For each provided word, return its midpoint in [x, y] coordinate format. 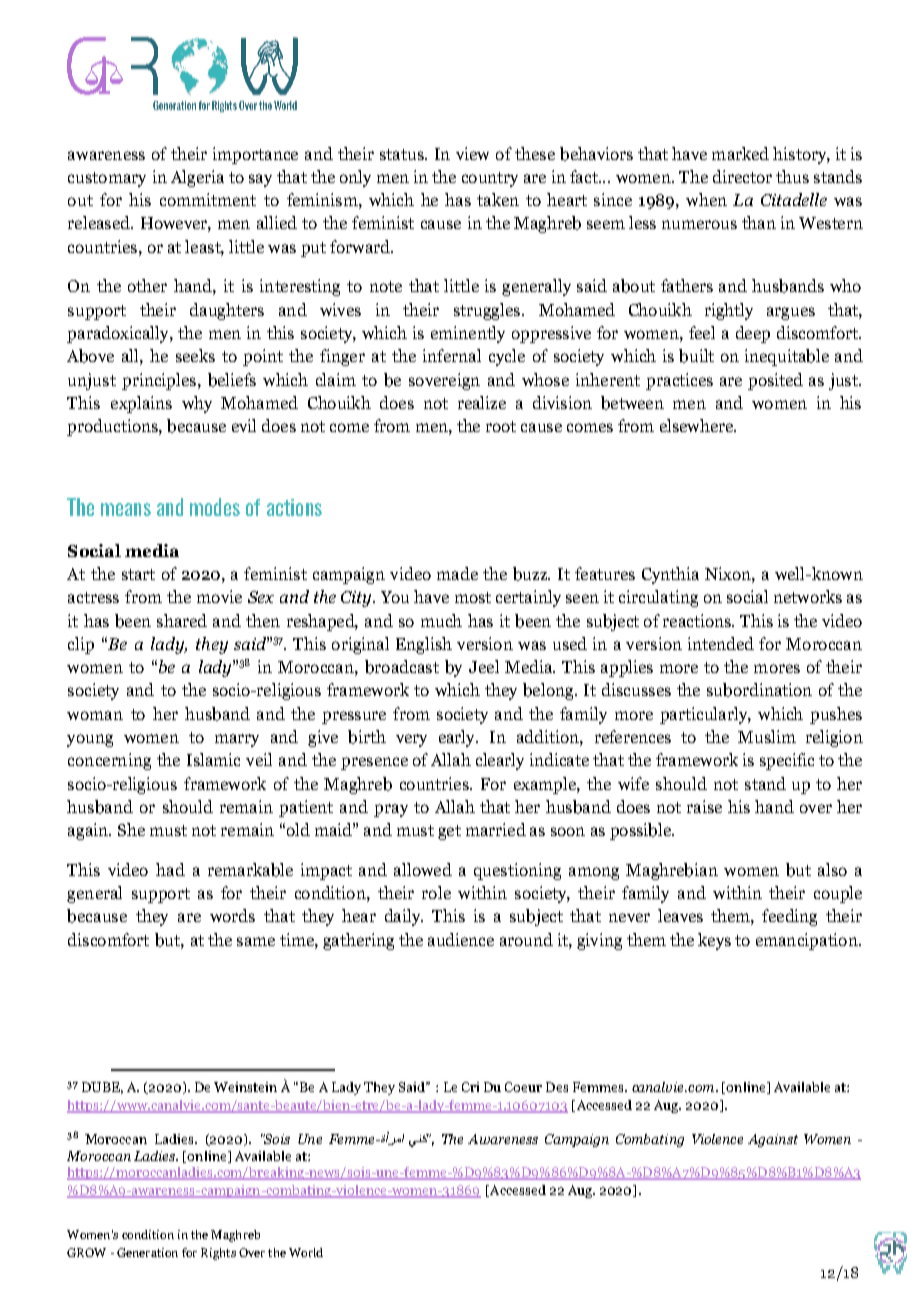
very [411, 740]
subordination [759, 690]
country [490, 179]
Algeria [197, 178]
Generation [147, 1252]
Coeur [523, 1087]
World [306, 1252]
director [742, 176]
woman [95, 715]
